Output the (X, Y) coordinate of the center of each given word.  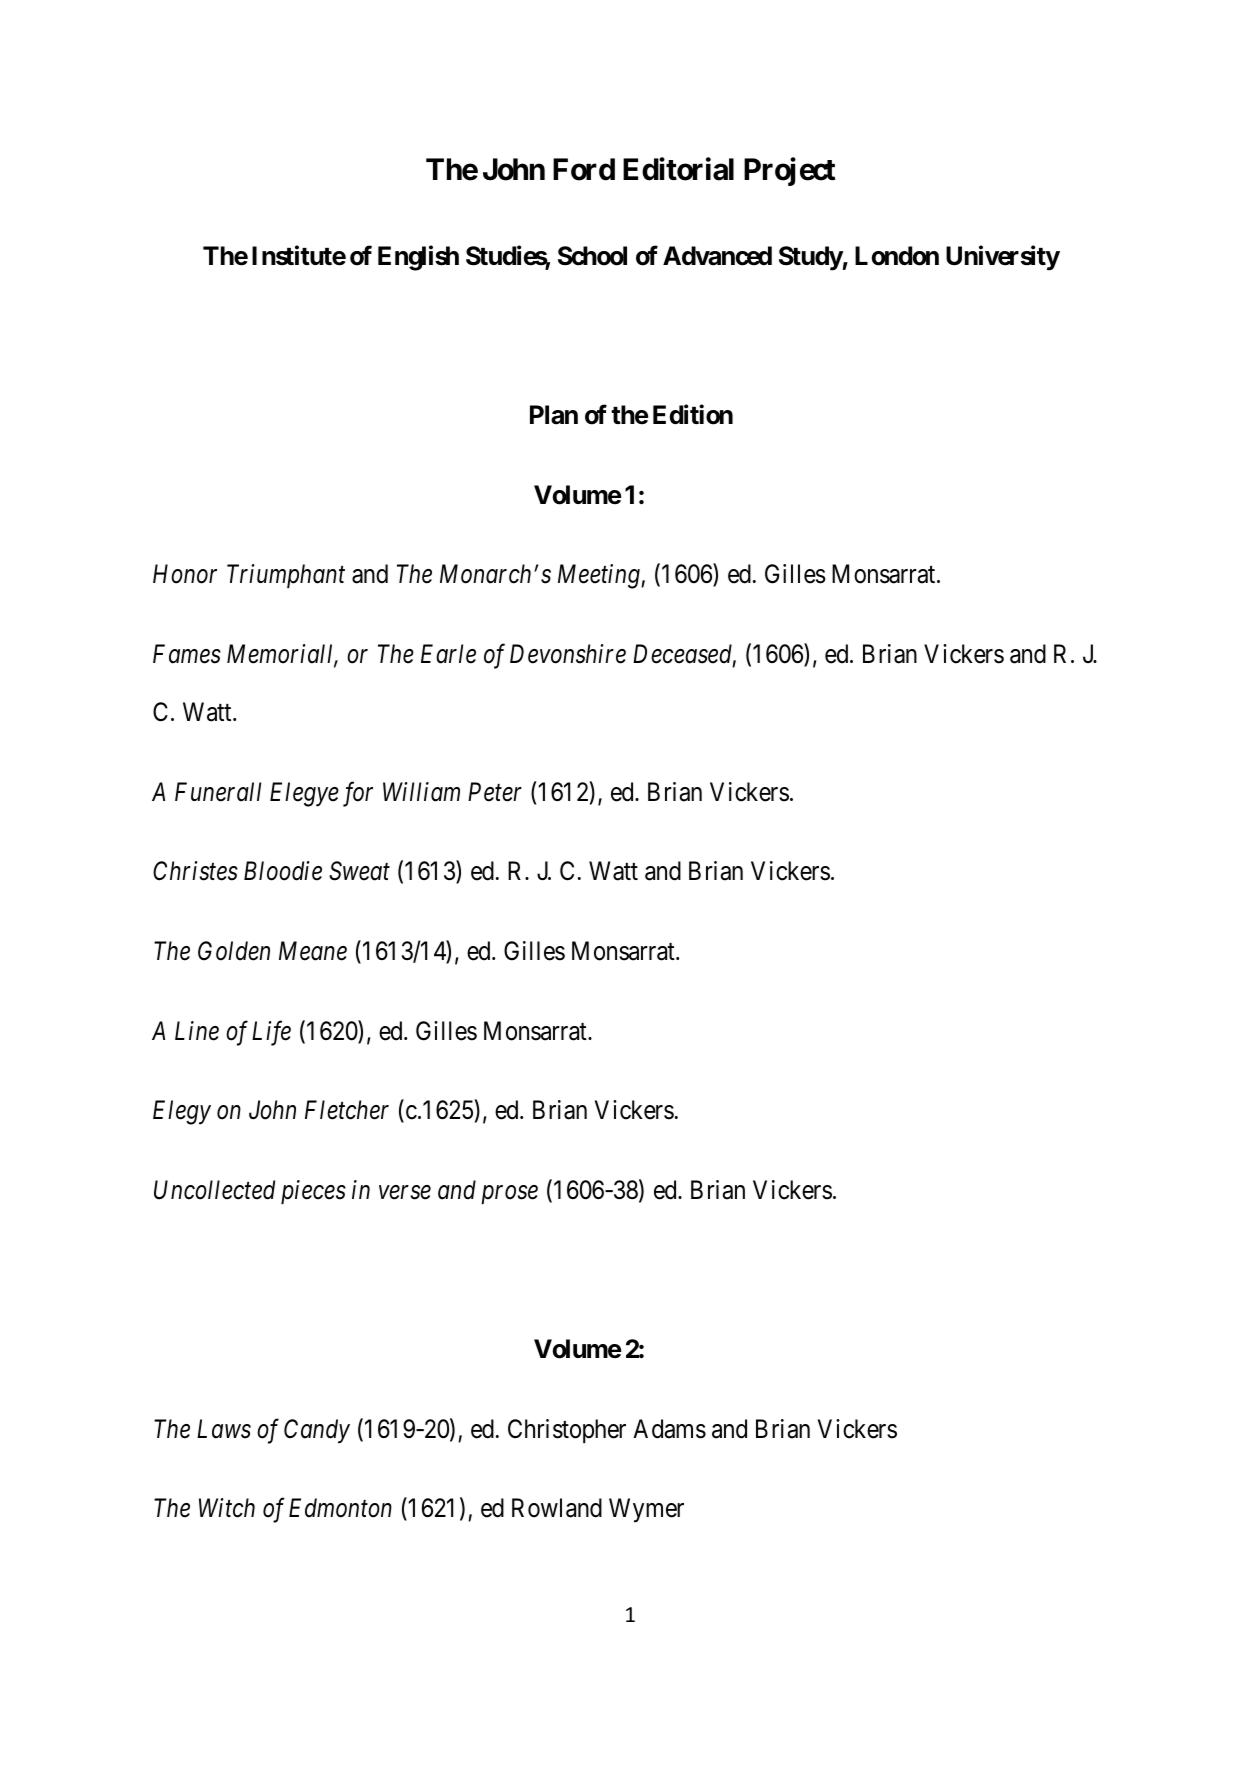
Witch (227, 1508)
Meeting (600, 577)
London (897, 256)
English (418, 258)
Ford (584, 169)
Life (271, 1033)
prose (509, 1195)
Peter (495, 792)
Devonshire (568, 654)
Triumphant (286, 576)
